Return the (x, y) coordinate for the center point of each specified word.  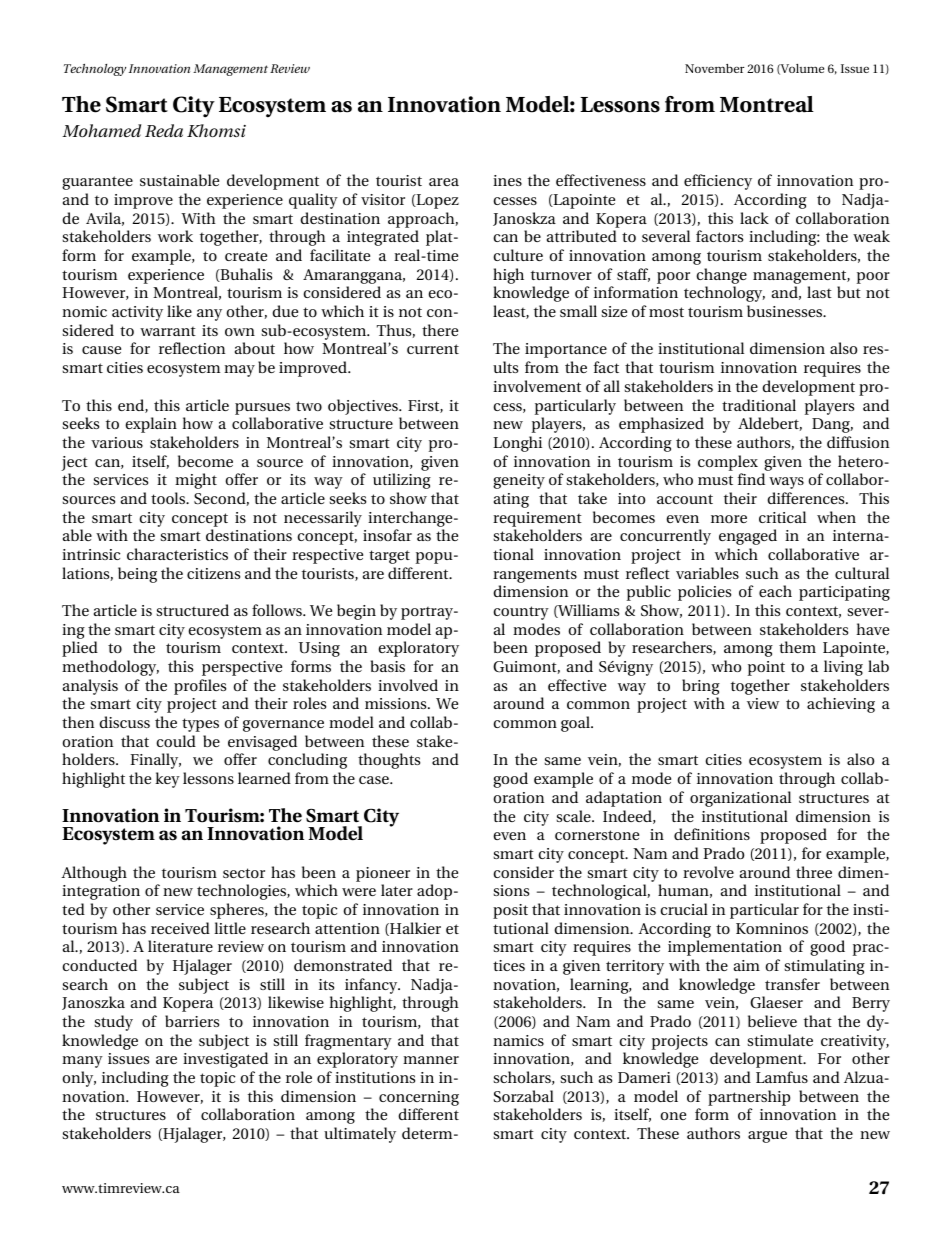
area (444, 182)
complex (728, 463)
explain (151, 425)
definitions (712, 834)
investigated (225, 1060)
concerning (419, 1098)
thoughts (389, 761)
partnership (749, 1098)
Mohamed (101, 130)
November (714, 68)
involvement (537, 386)
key (167, 780)
